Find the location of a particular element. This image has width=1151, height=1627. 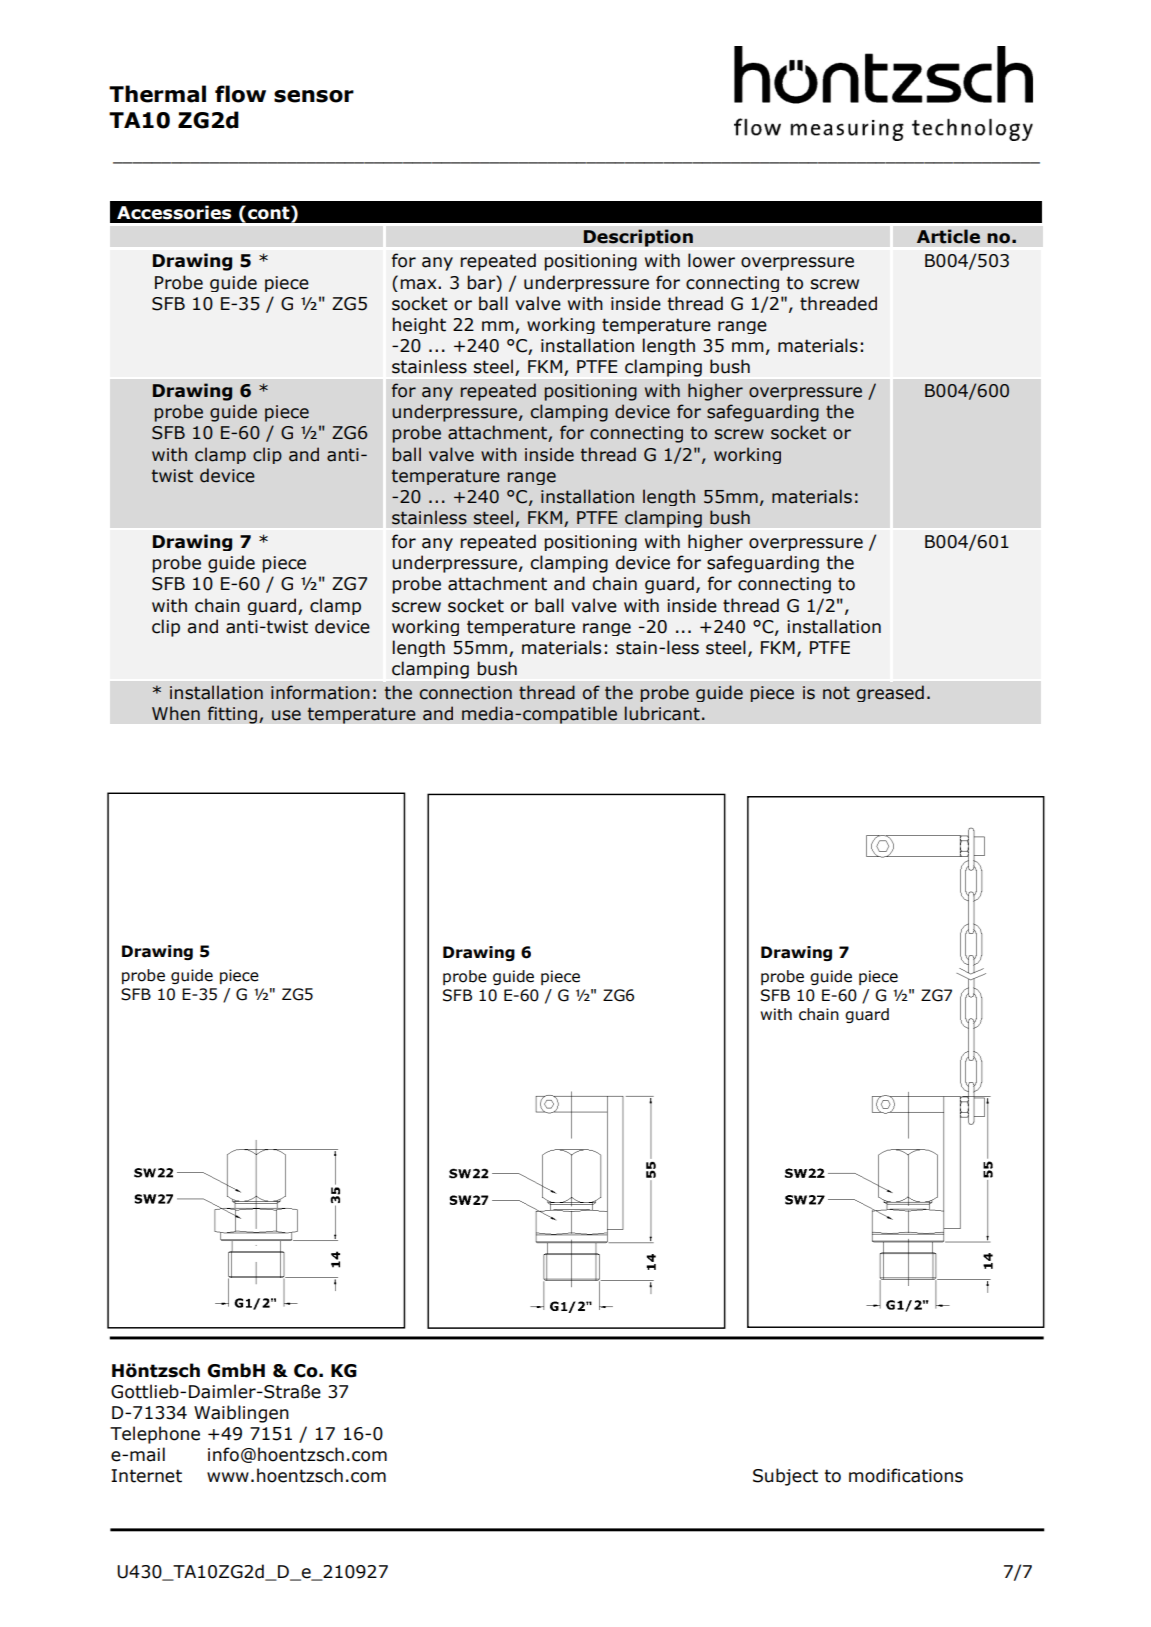

not is located at coordinates (836, 693).
